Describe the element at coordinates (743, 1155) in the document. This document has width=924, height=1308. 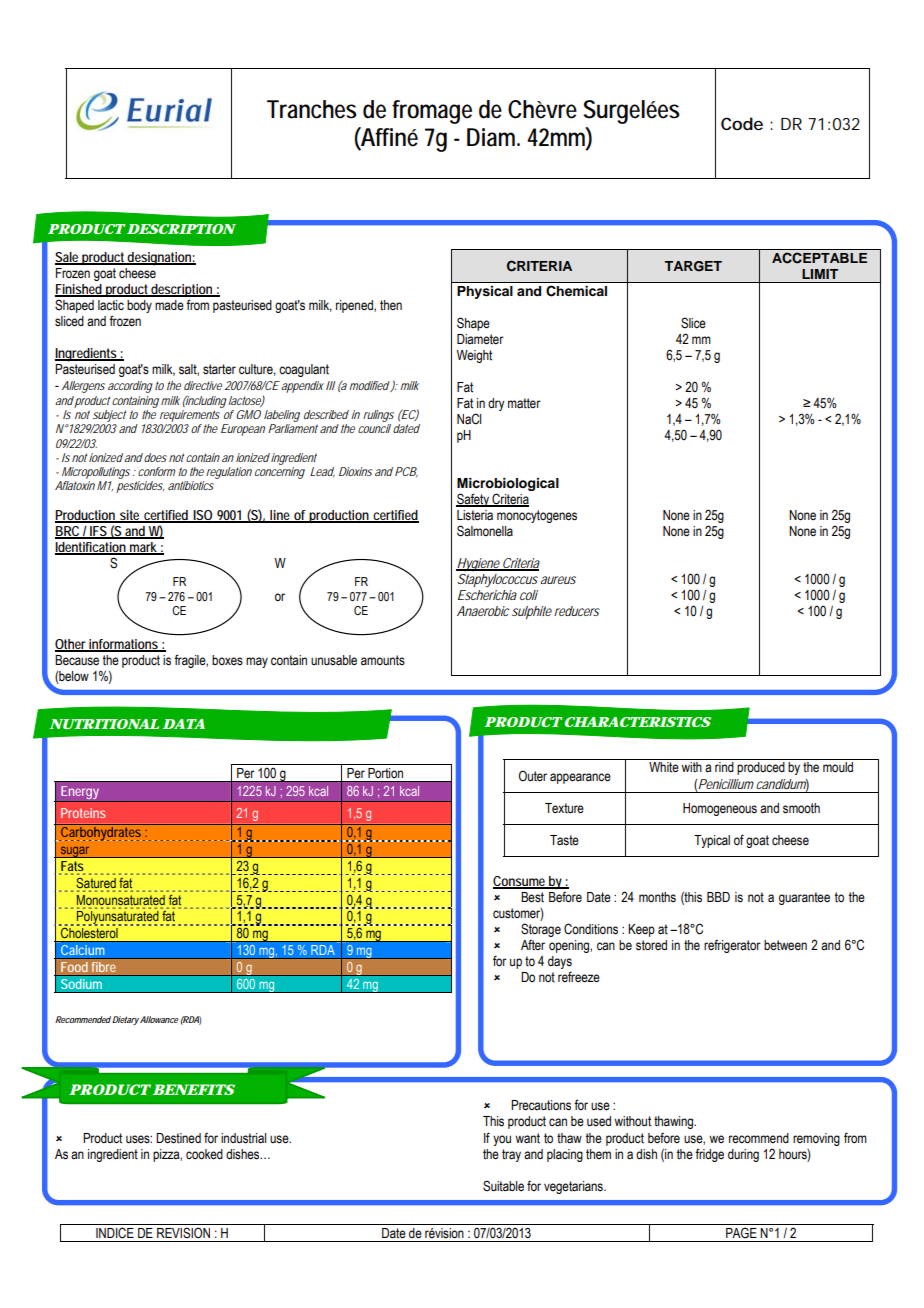
I see `during` at that location.
